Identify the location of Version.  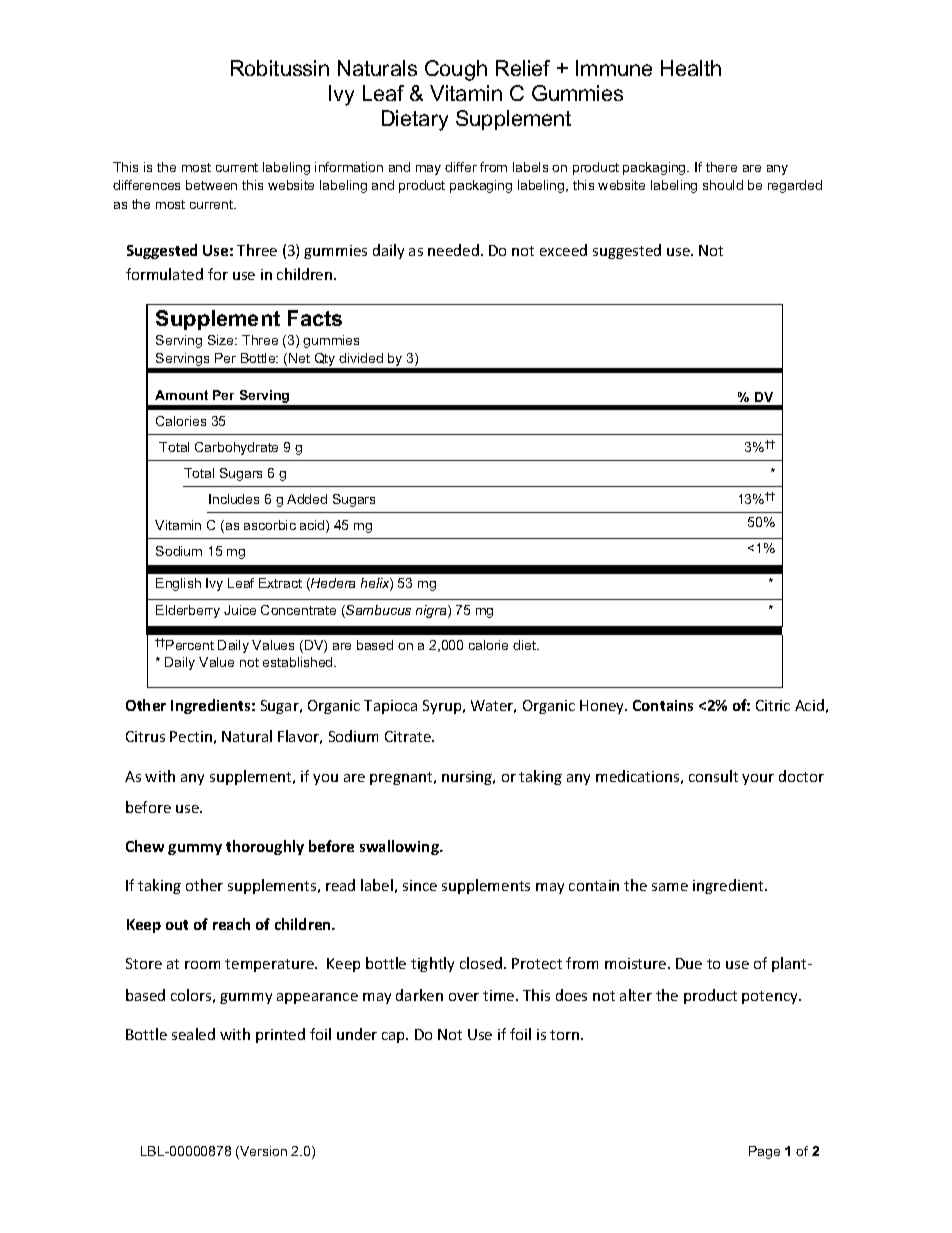
(262, 1152).
